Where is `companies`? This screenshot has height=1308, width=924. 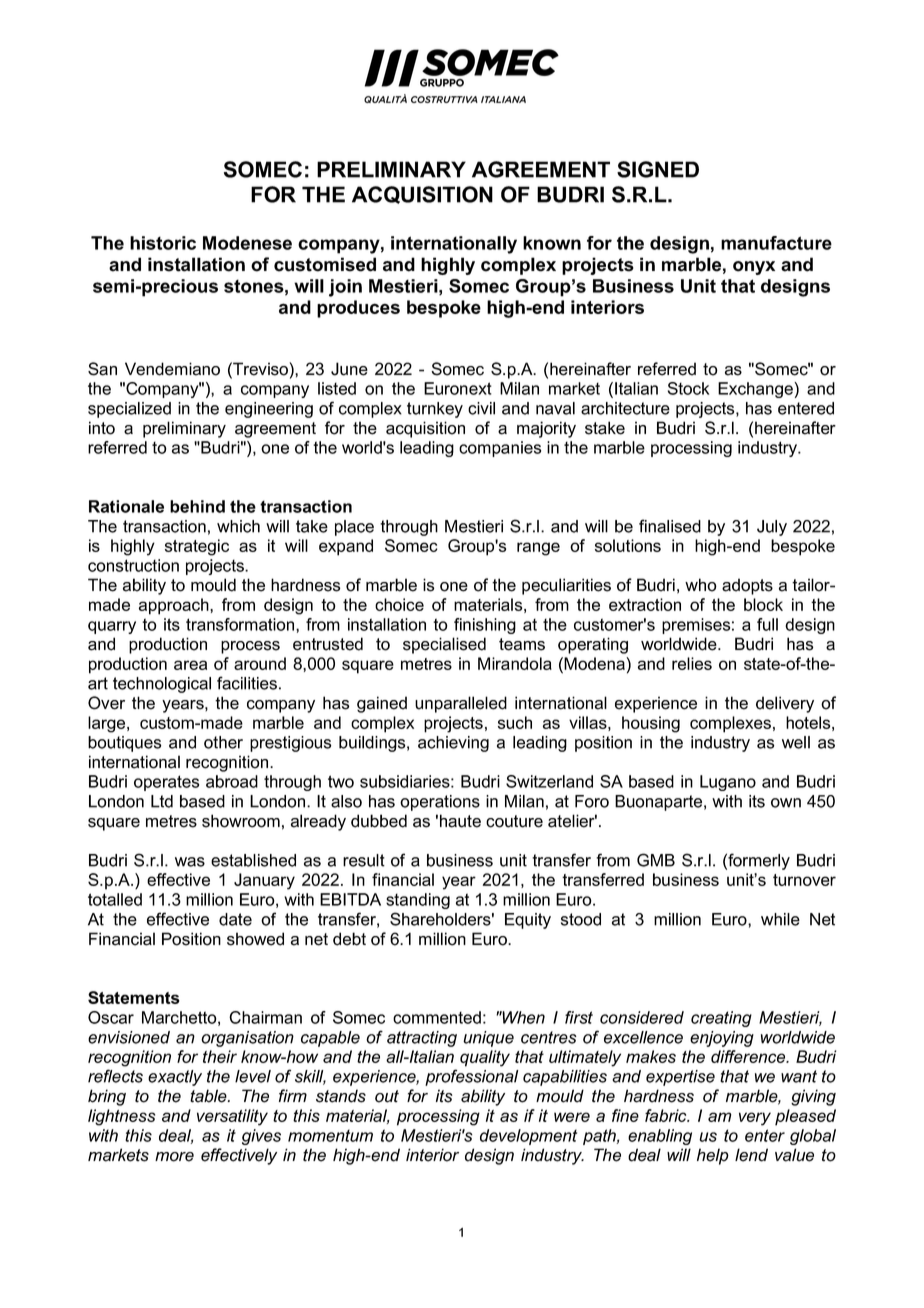 companies is located at coordinates (500, 449).
